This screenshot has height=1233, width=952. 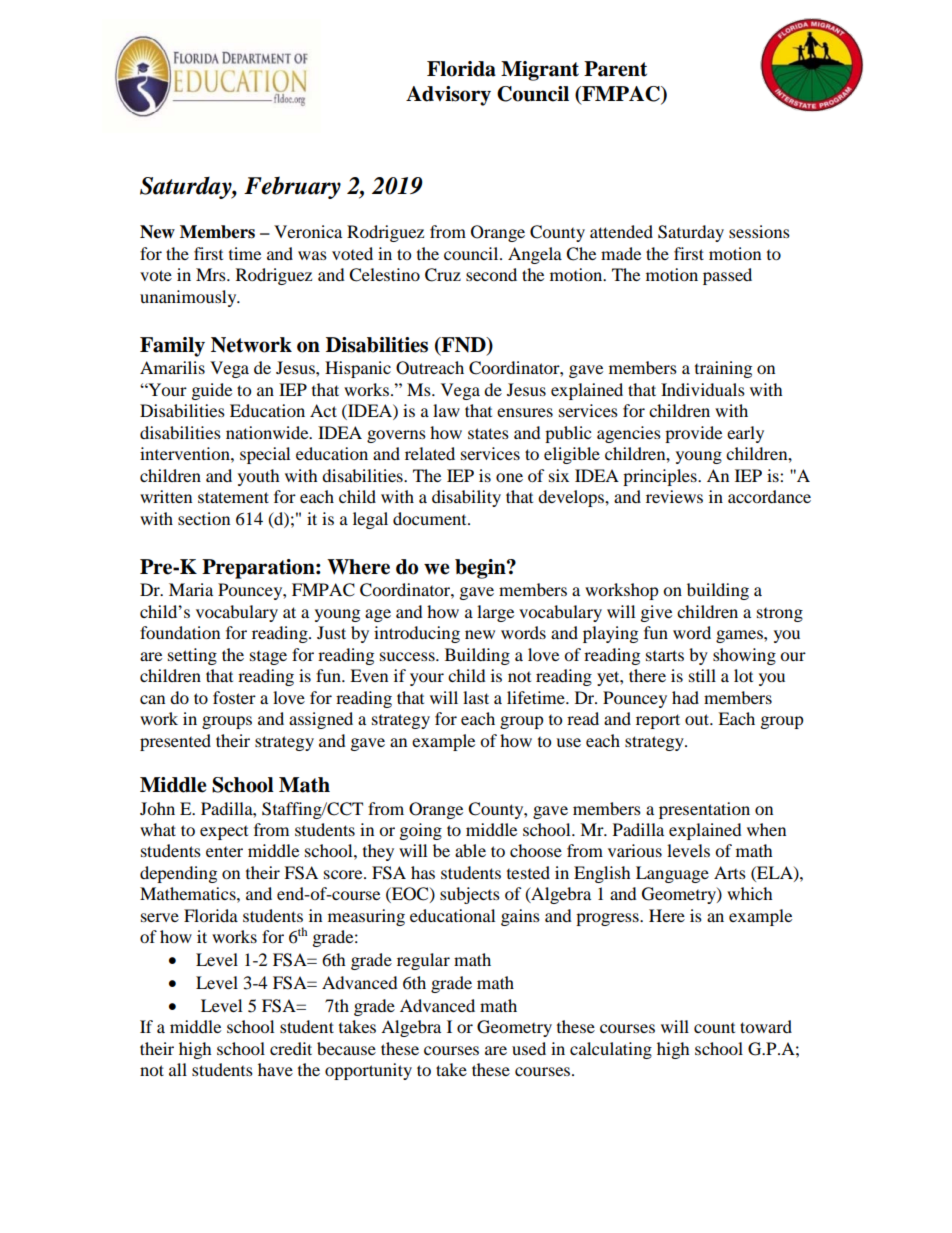 What do you see at coordinates (275, 1069) in the screenshot?
I see `have` at bounding box center [275, 1069].
